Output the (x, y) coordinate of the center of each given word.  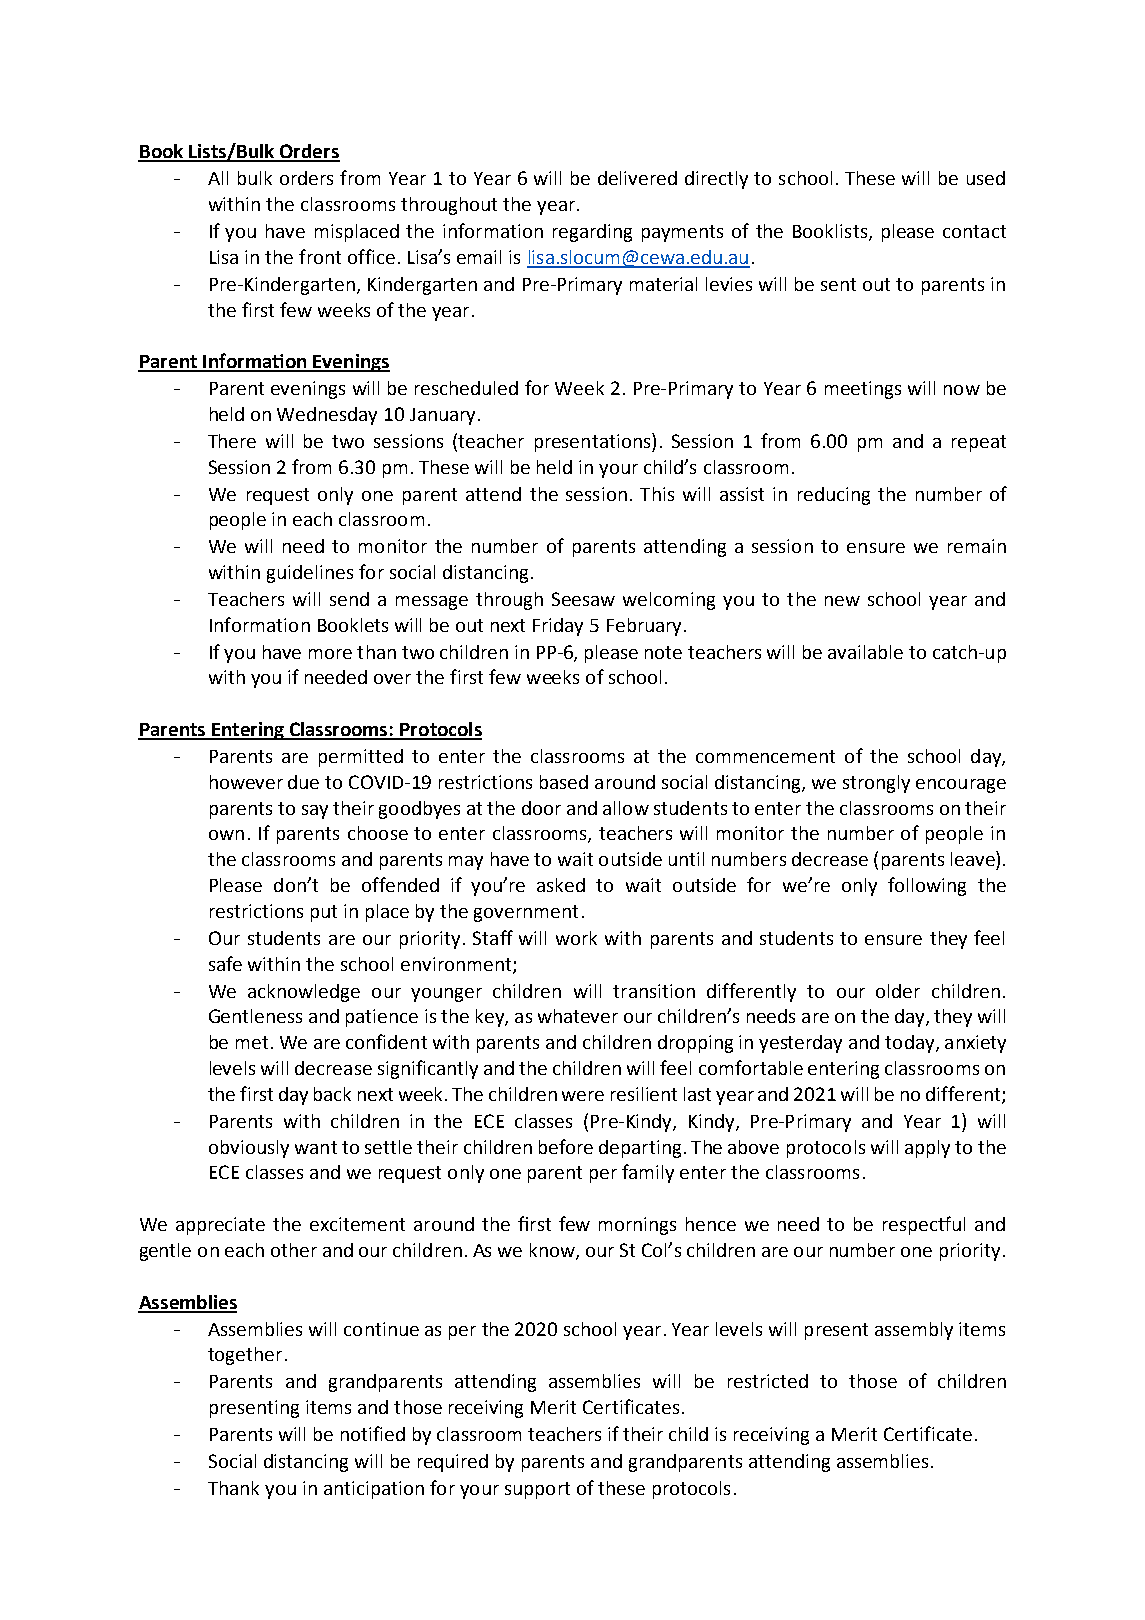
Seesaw (583, 599)
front (320, 256)
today (911, 1044)
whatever (578, 1016)
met (252, 1042)
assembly (914, 1331)
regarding (592, 233)
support (537, 1490)
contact (974, 231)
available (865, 652)
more (330, 654)
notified (373, 1433)
